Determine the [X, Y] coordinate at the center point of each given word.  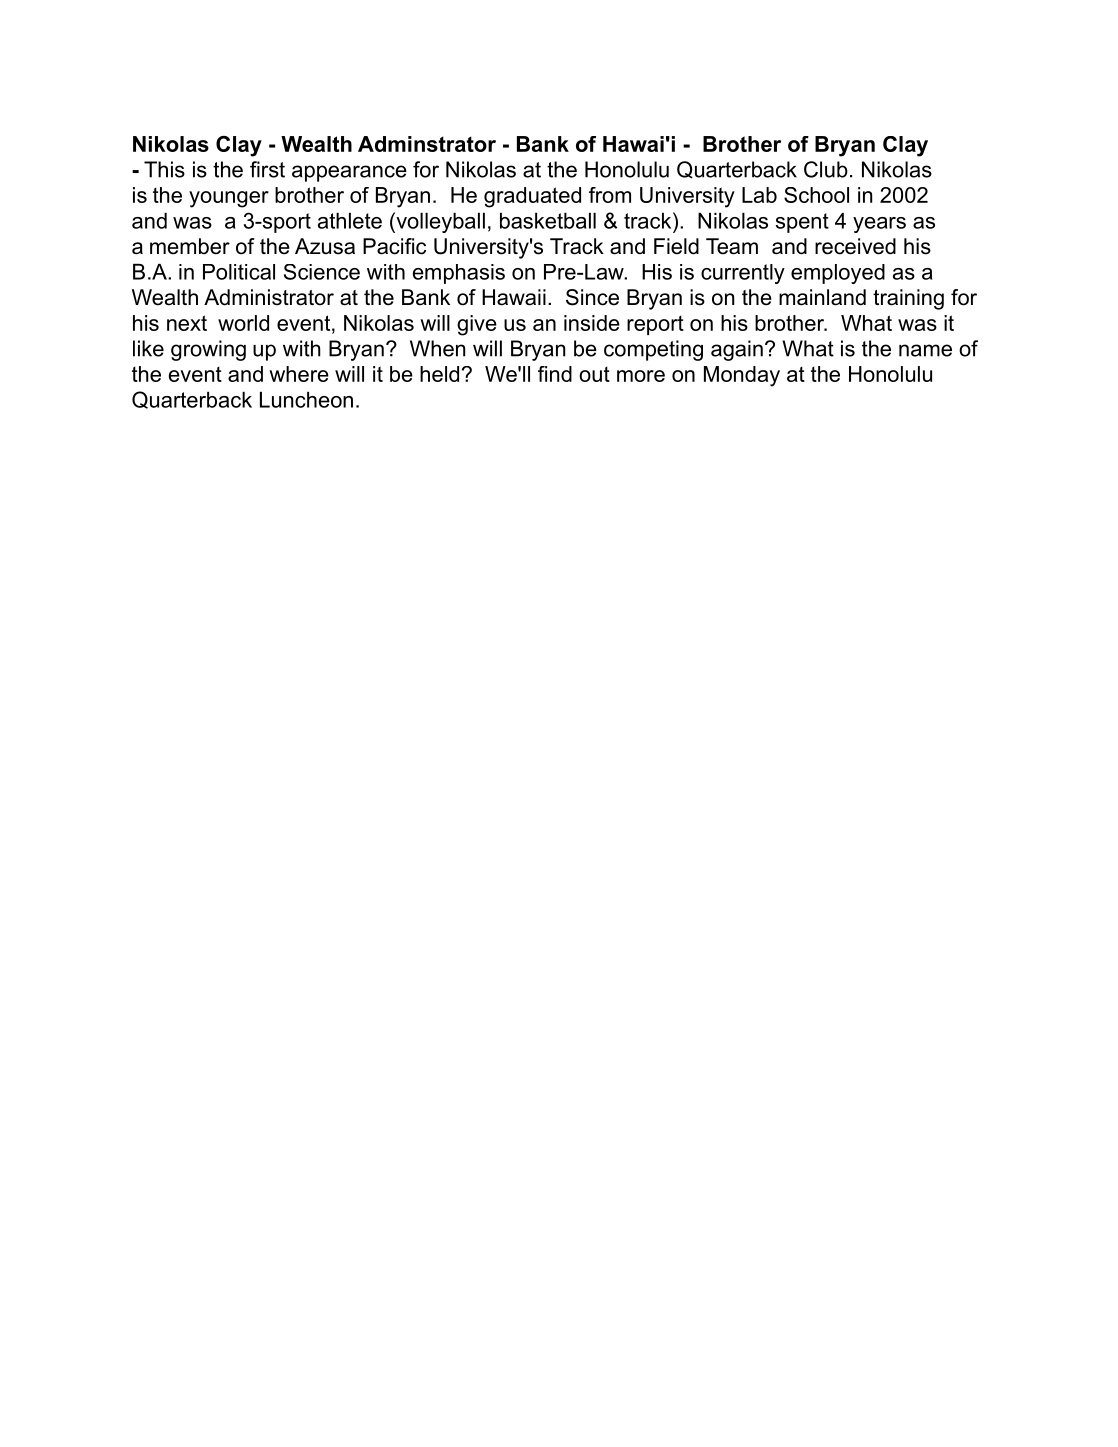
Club [826, 169]
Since [592, 297]
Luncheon [306, 400]
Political [239, 272]
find [555, 374]
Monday [742, 376]
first [267, 169]
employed [838, 274]
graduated [532, 197]
